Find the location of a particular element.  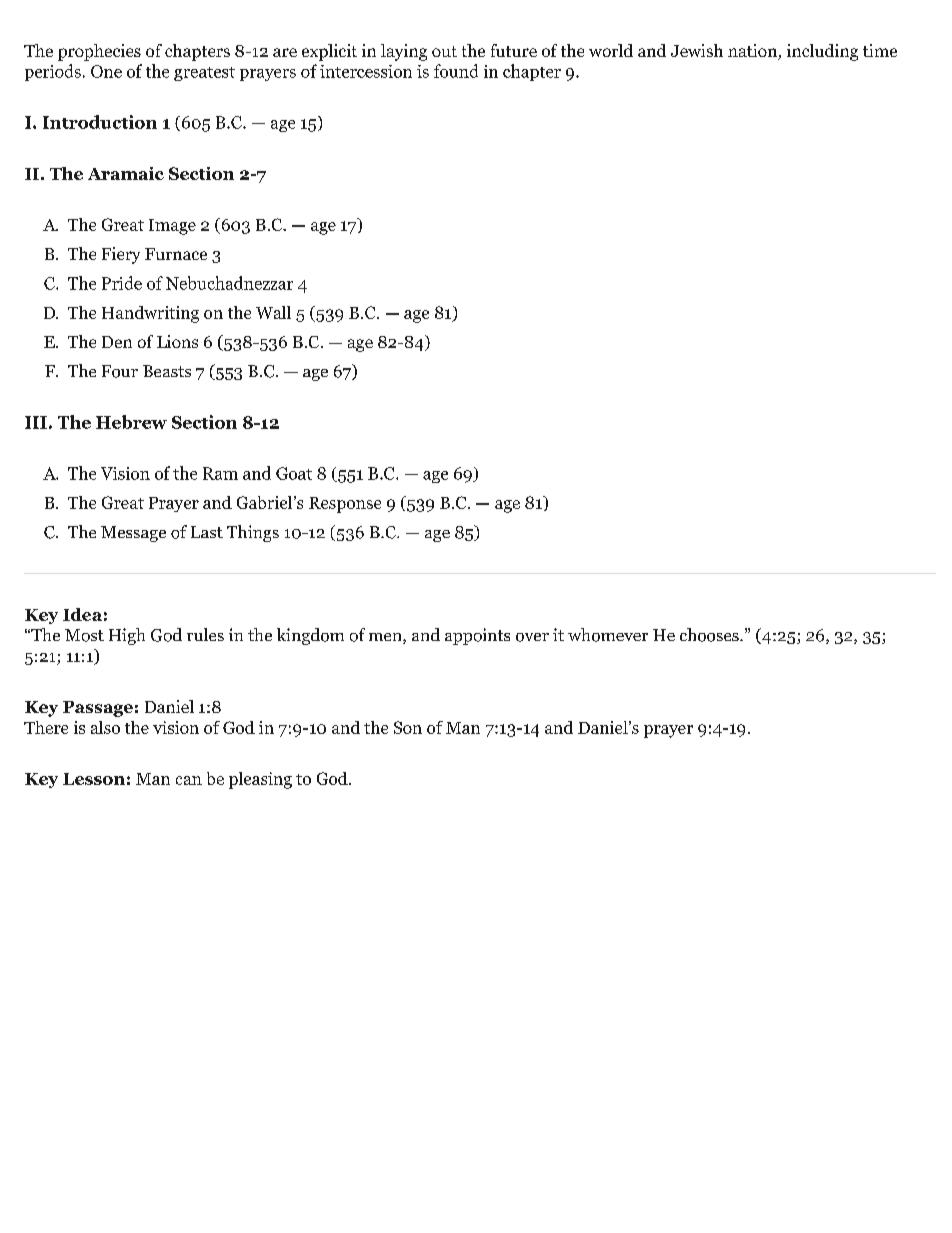

chooses is located at coordinates (710, 635).
